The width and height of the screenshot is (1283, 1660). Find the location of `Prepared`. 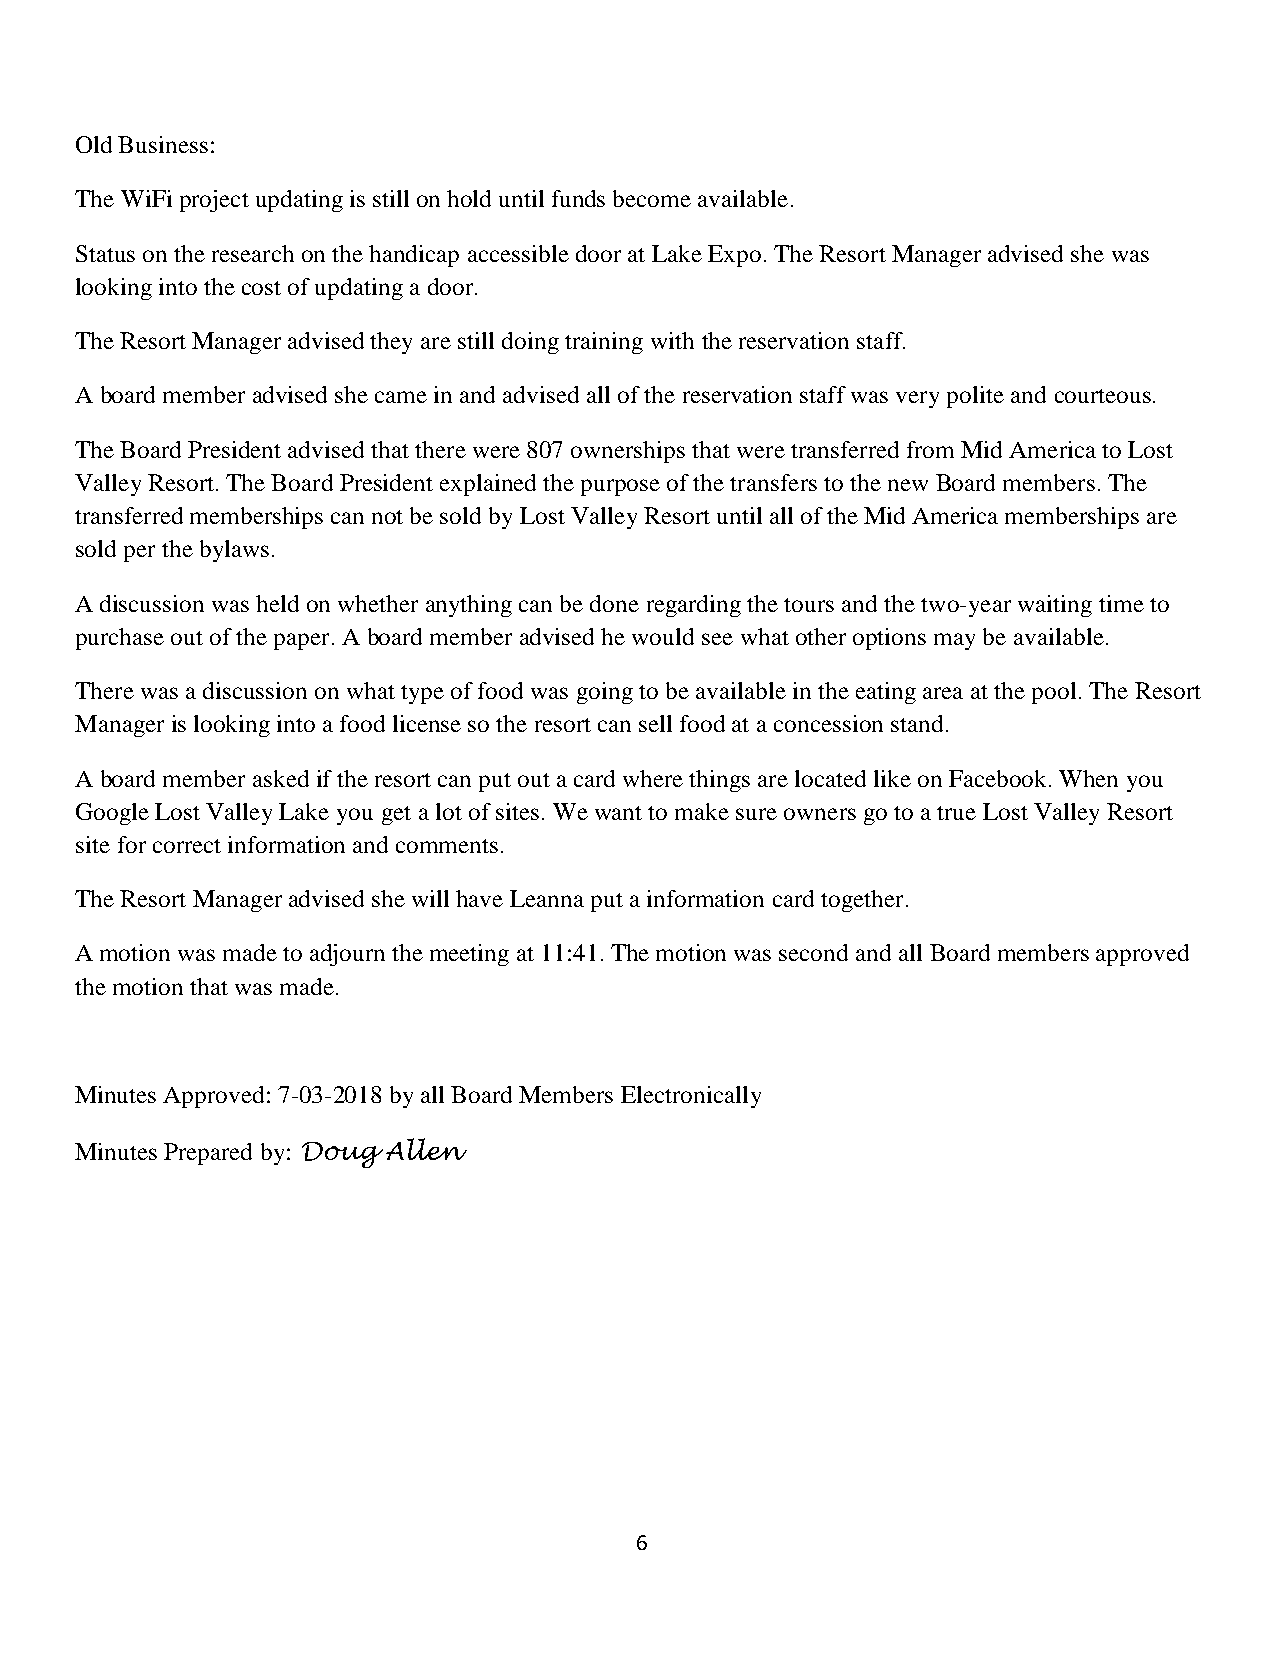

Prepared is located at coordinates (208, 1154).
